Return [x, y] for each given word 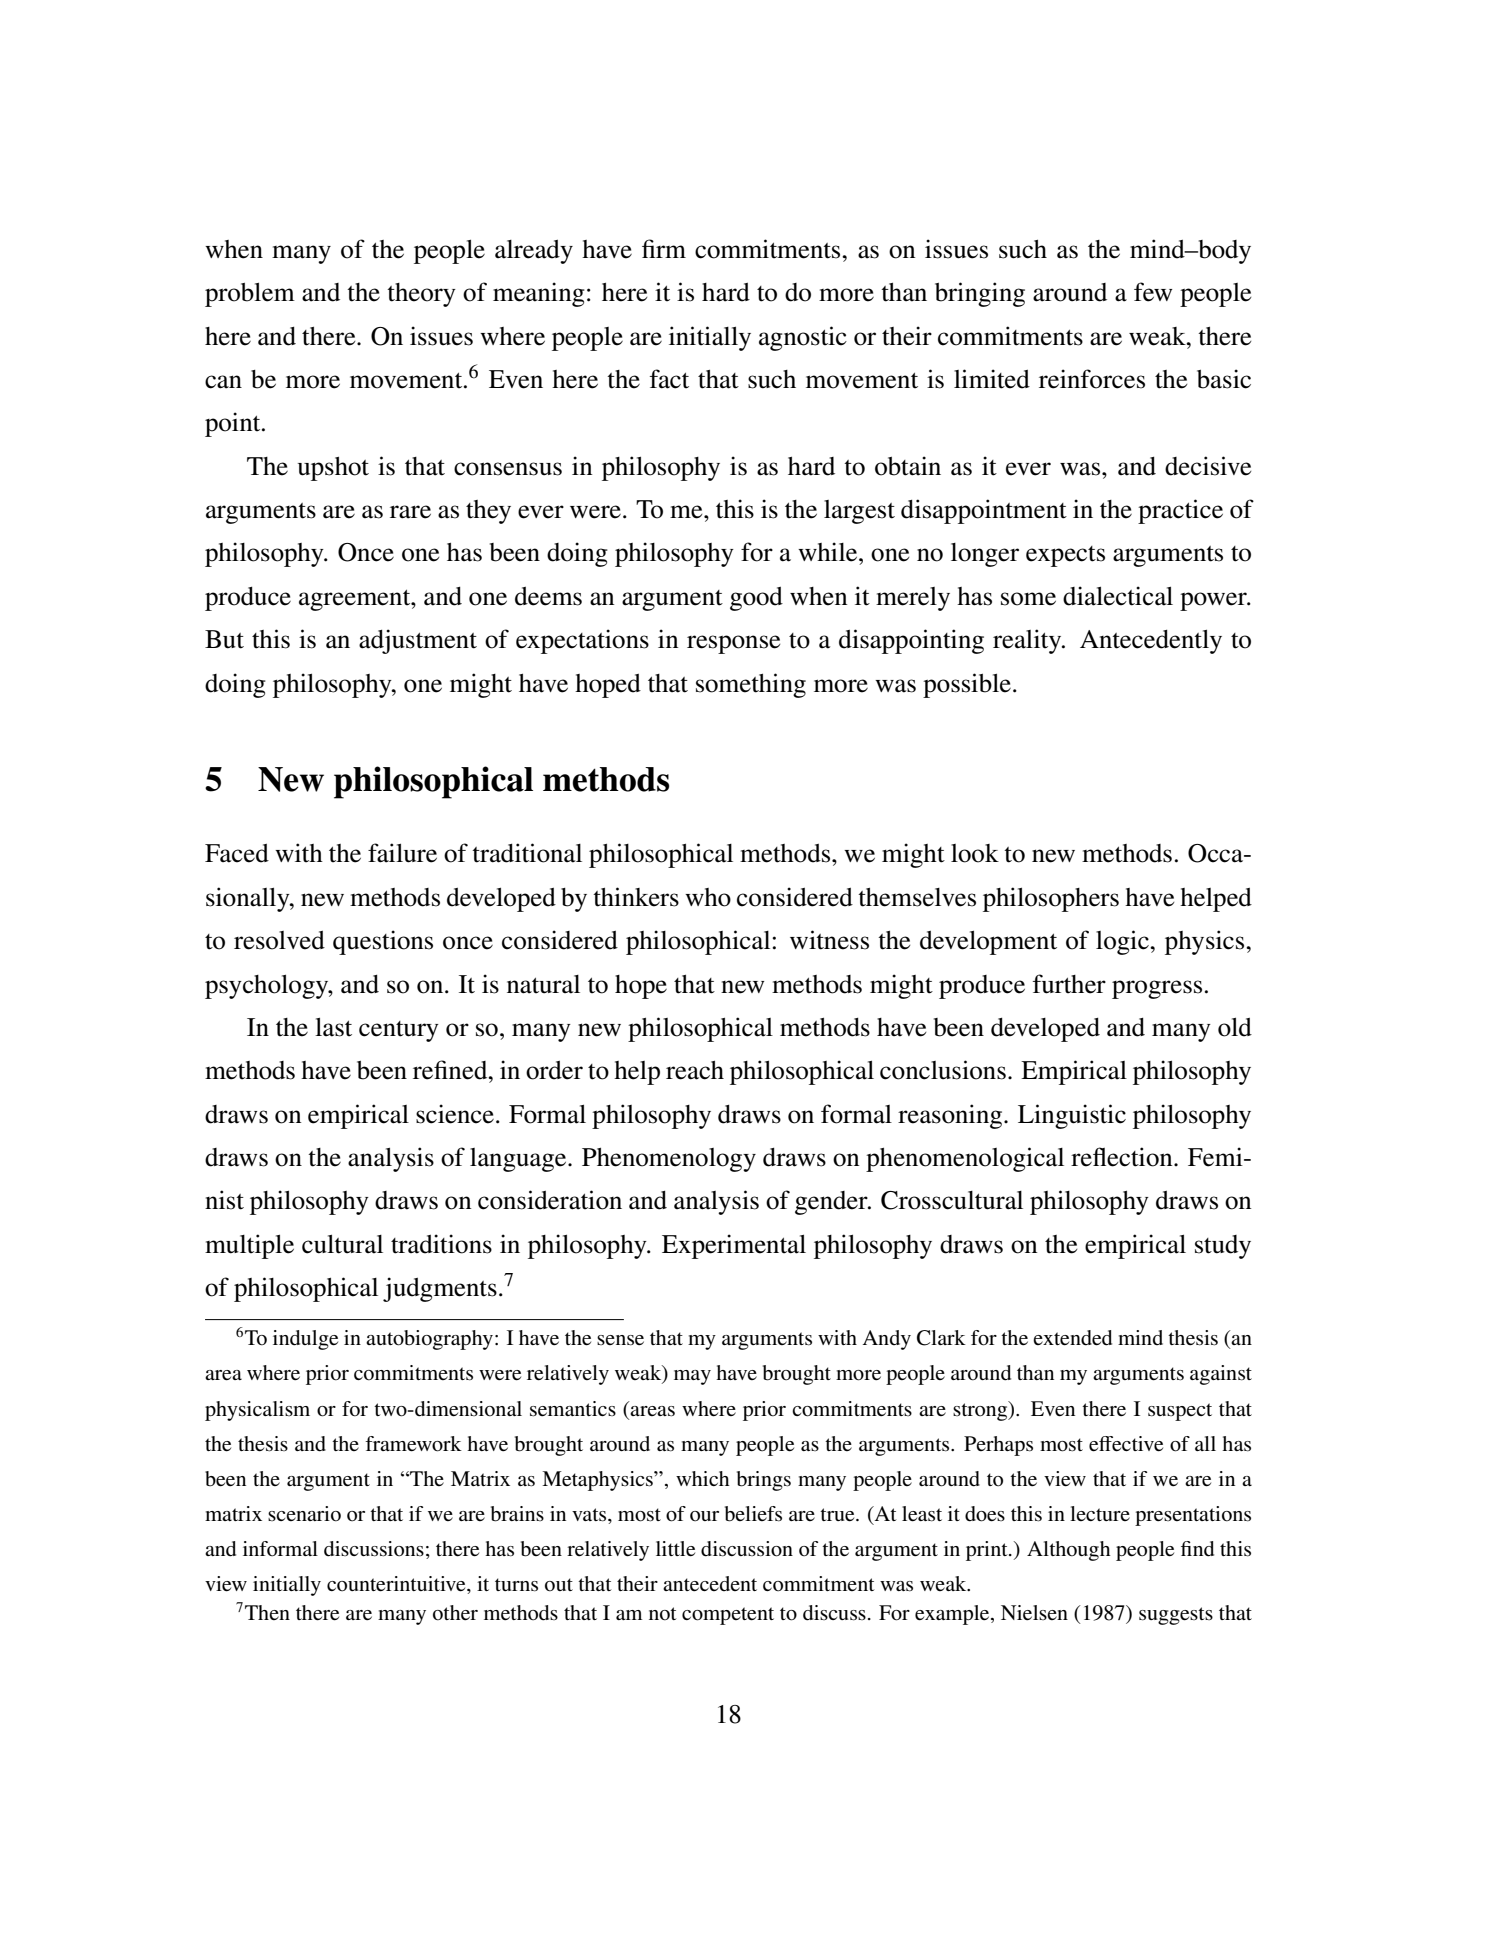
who [708, 897]
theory [421, 295]
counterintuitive [397, 1585]
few [1153, 292]
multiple [249, 1246]
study [1223, 1247]
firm [664, 248]
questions [383, 942]
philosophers [1051, 899]
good [756, 599]
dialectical [1118, 596]
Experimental [734, 1246]
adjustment [418, 641]
